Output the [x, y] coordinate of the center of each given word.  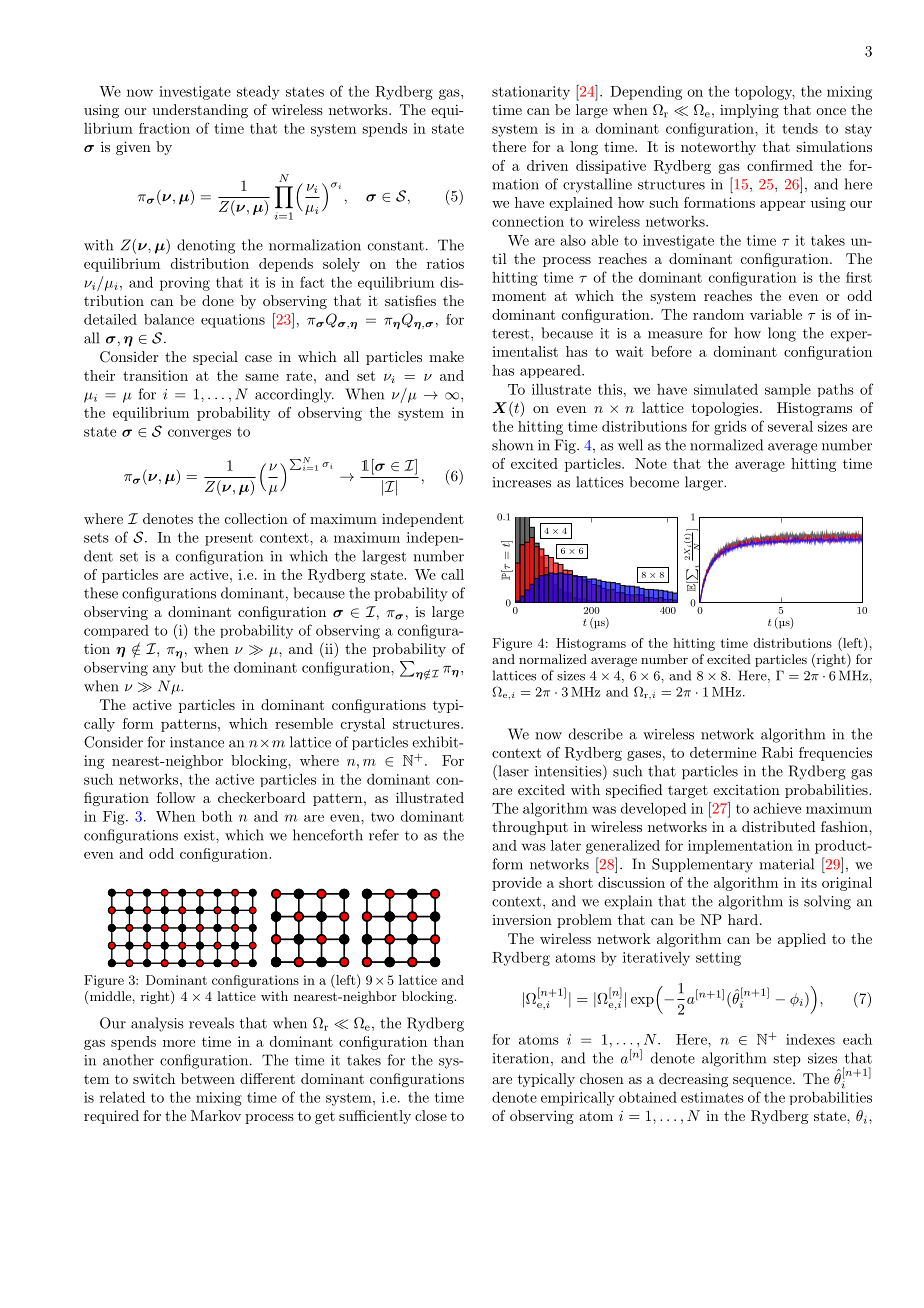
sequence [762, 1082]
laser [512, 771]
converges [199, 434]
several [790, 426]
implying [749, 111]
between [208, 1078]
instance [197, 742]
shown [512, 445]
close [431, 1115]
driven [547, 165]
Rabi [777, 752]
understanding [200, 111]
